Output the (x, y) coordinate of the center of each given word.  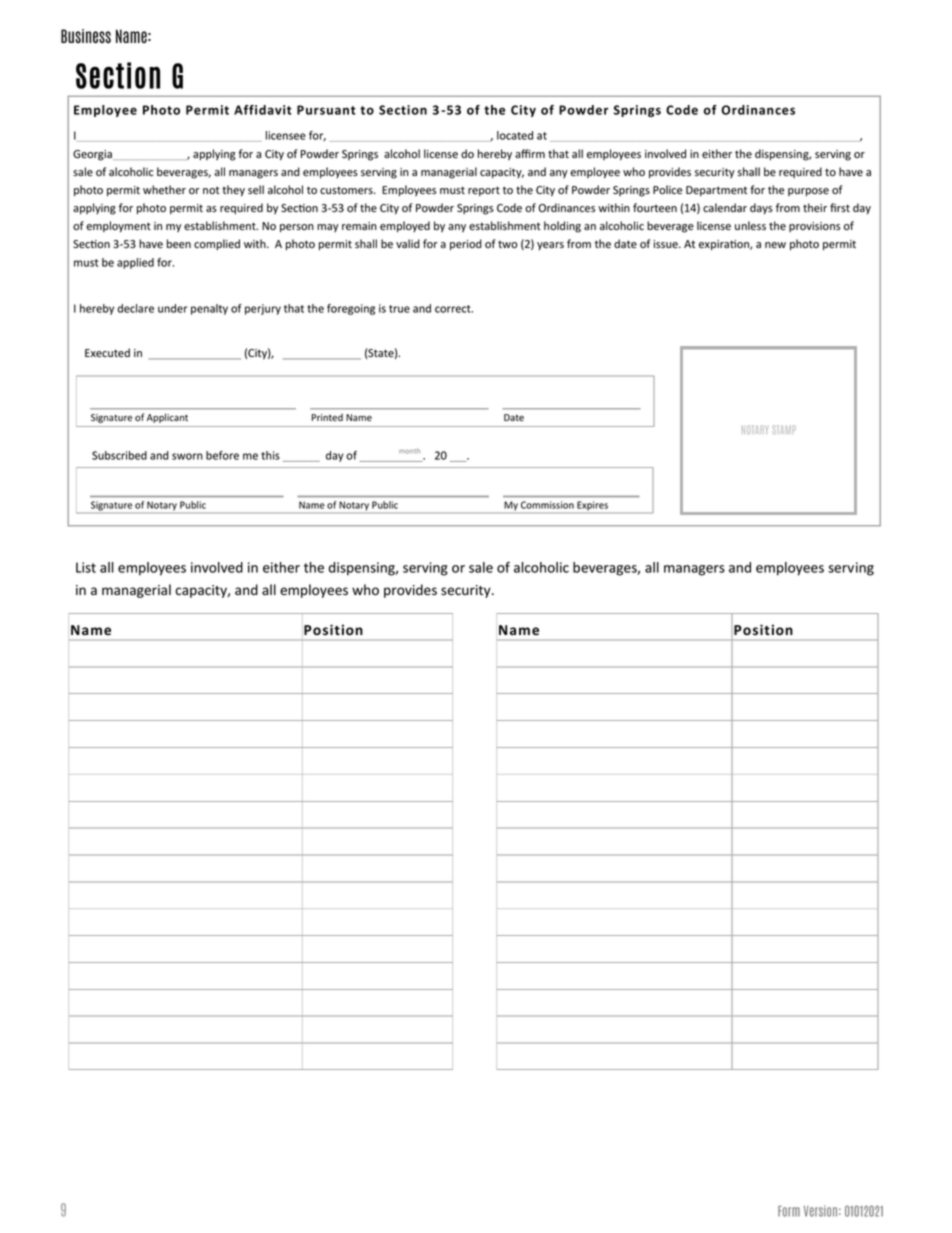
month (409, 451)
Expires (592, 505)
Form (789, 1211)
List (86, 567)
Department (716, 191)
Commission (547, 505)
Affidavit (263, 110)
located (515, 135)
